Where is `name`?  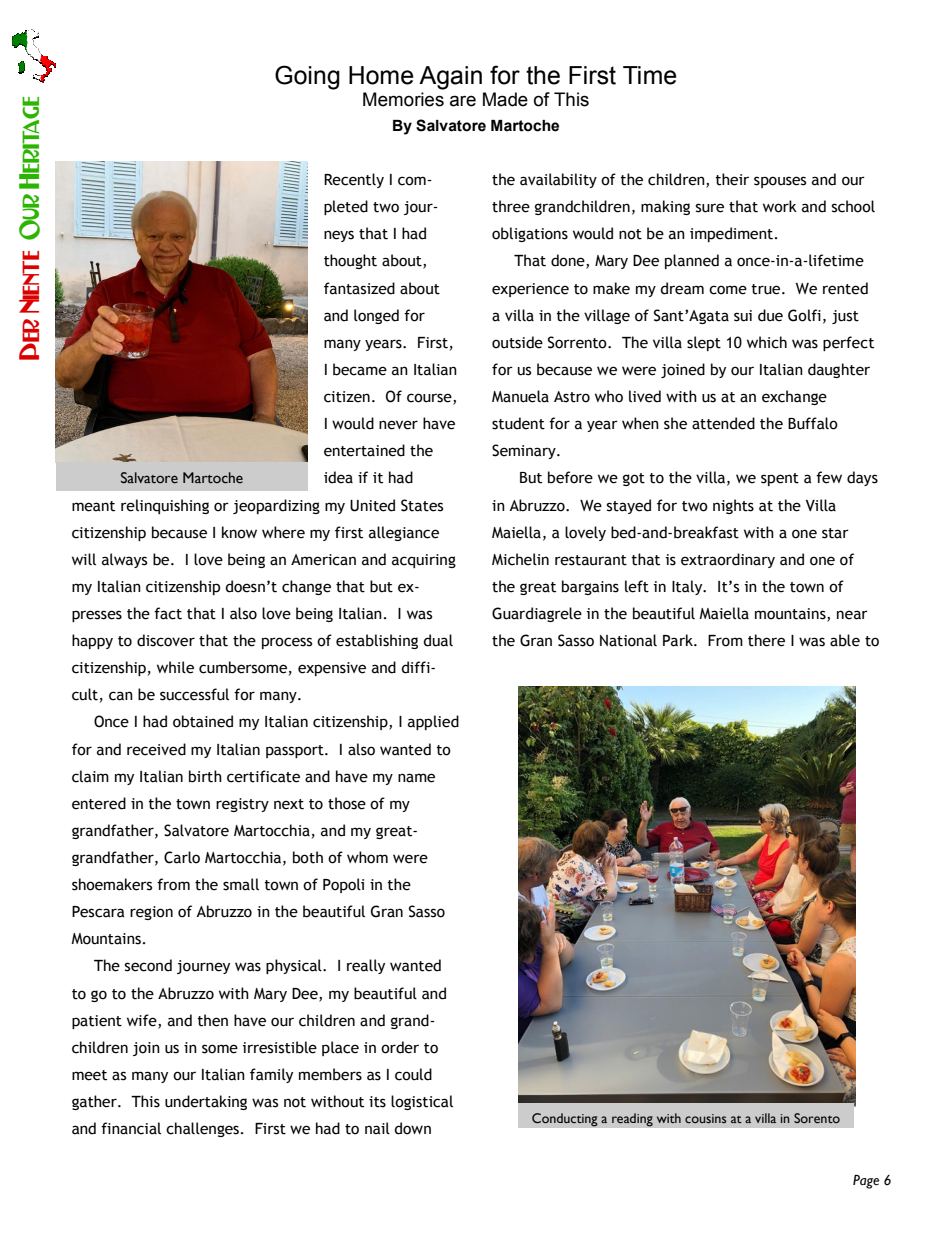
name is located at coordinates (416, 778).
